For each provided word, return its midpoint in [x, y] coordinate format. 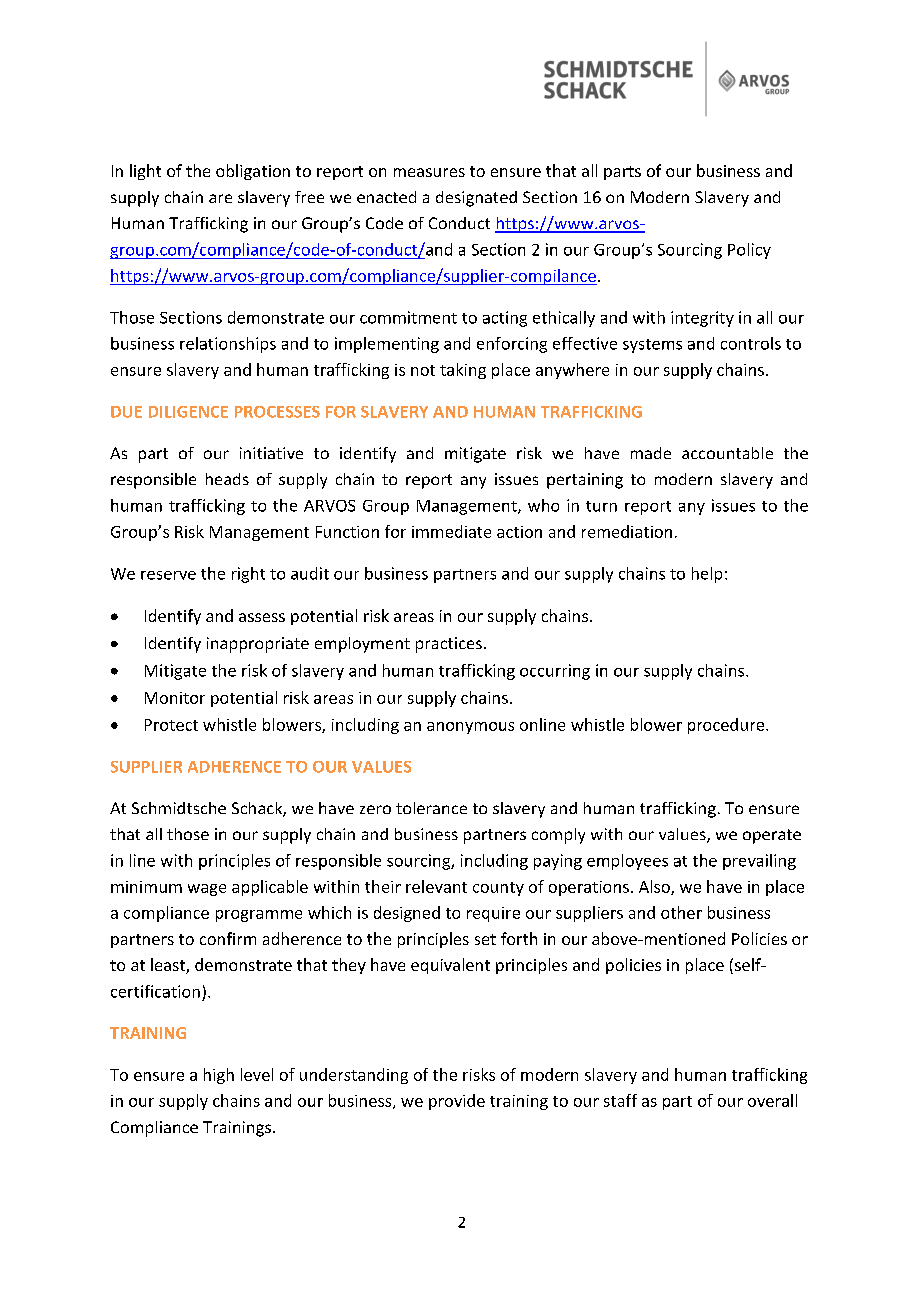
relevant [436, 886]
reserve [168, 575]
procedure [726, 726]
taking [463, 371]
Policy [749, 251]
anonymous [470, 728]
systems [652, 346]
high [219, 1076]
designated [476, 199]
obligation [253, 172]
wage [207, 890]
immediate [451, 531]
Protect [171, 725]
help [707, 575]
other [681, 912]
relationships [228, 345]
